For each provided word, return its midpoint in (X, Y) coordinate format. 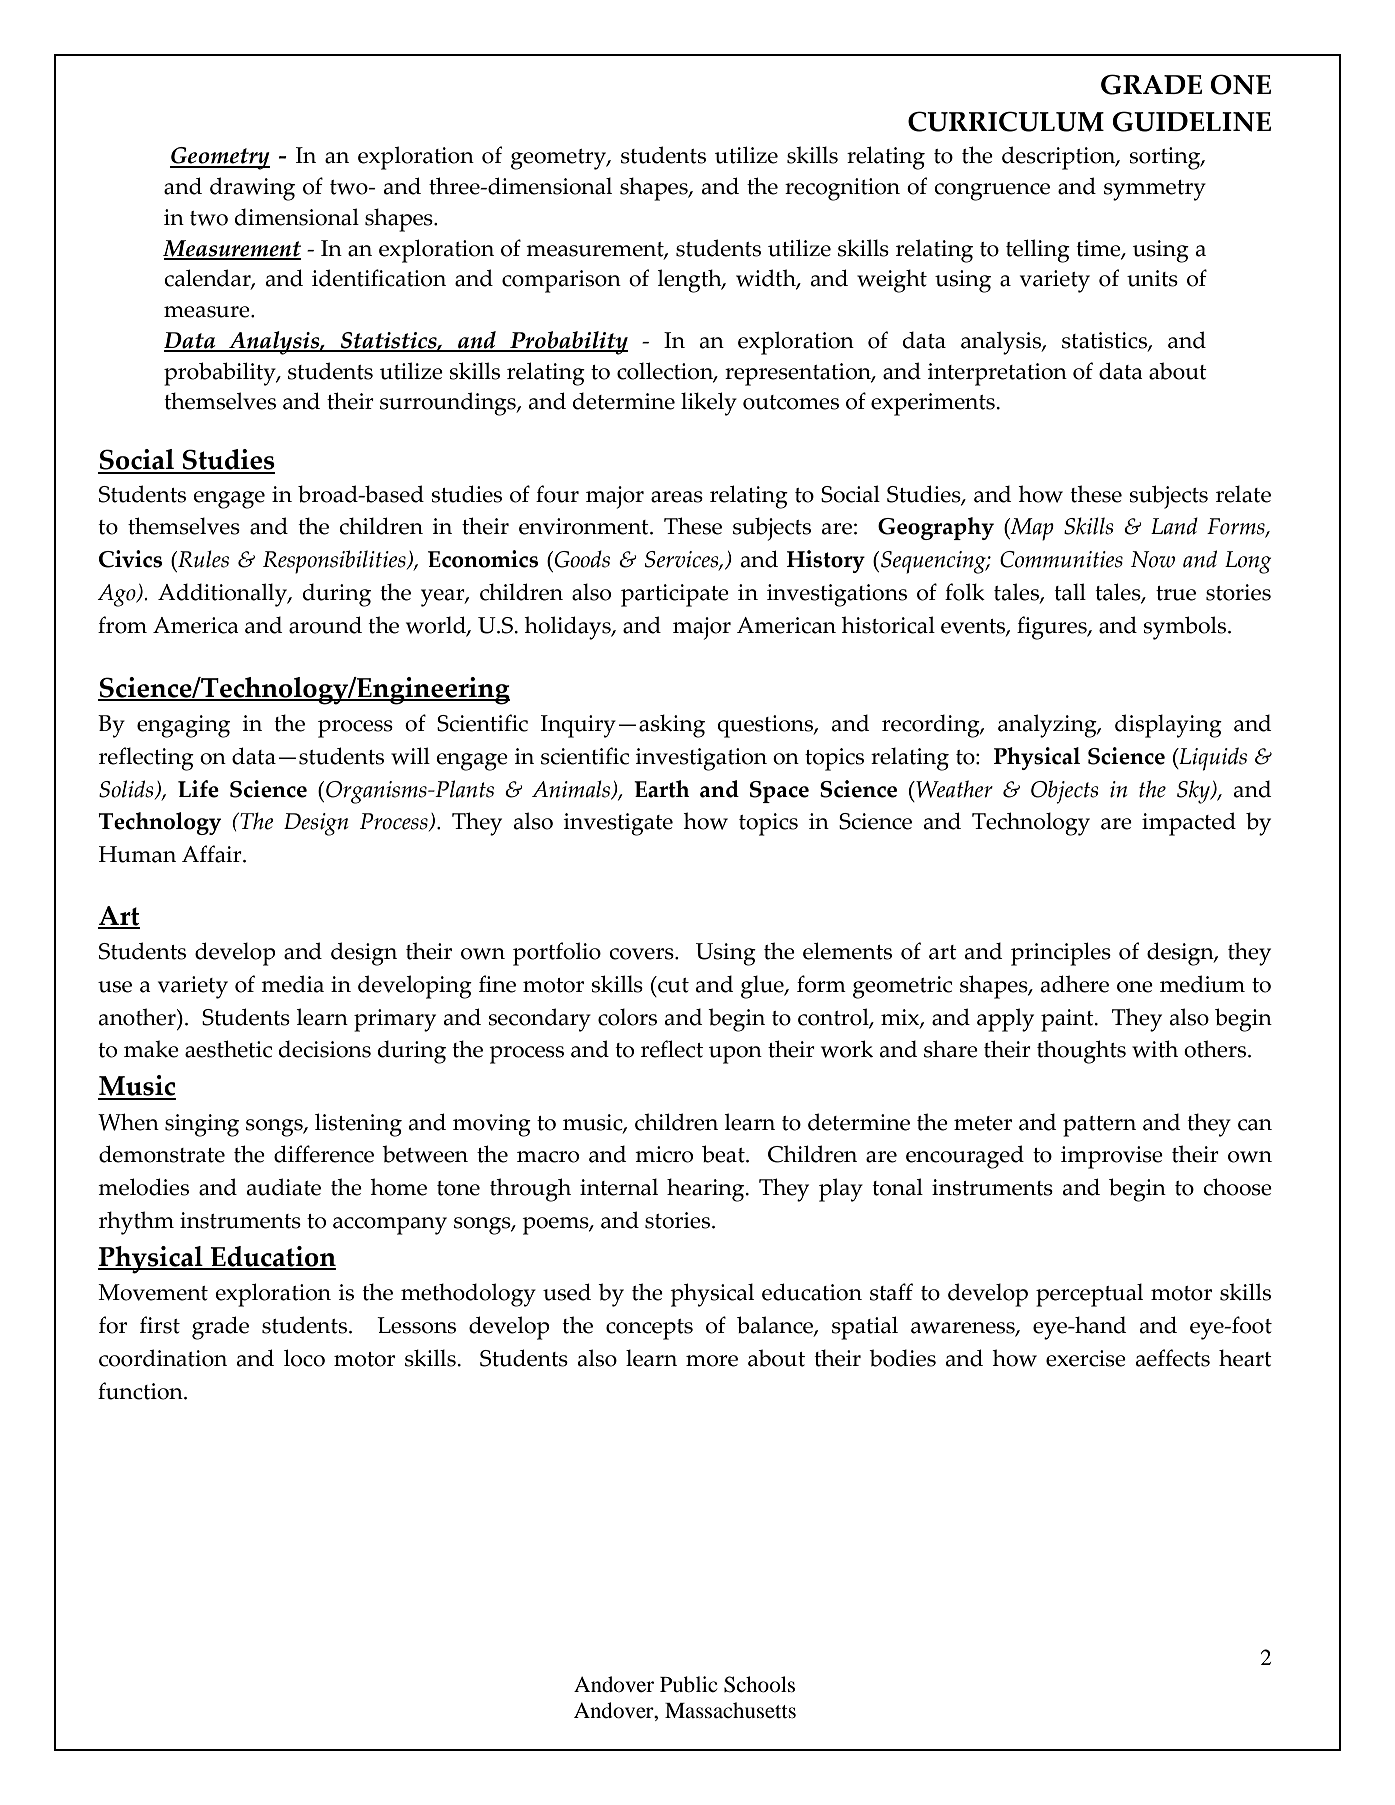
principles (1061, 954)
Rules (202, 560)
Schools (759, 1684)
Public (688, 1684)
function (141, 1391)
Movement (153, 1292)
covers (642, 954)
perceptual (1089, 1295)
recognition (842, 189)
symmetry (1155, 190)
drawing (252, 189)
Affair (213, 854)
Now (1153, 559)
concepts (649, 1329)
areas (677, 497)
